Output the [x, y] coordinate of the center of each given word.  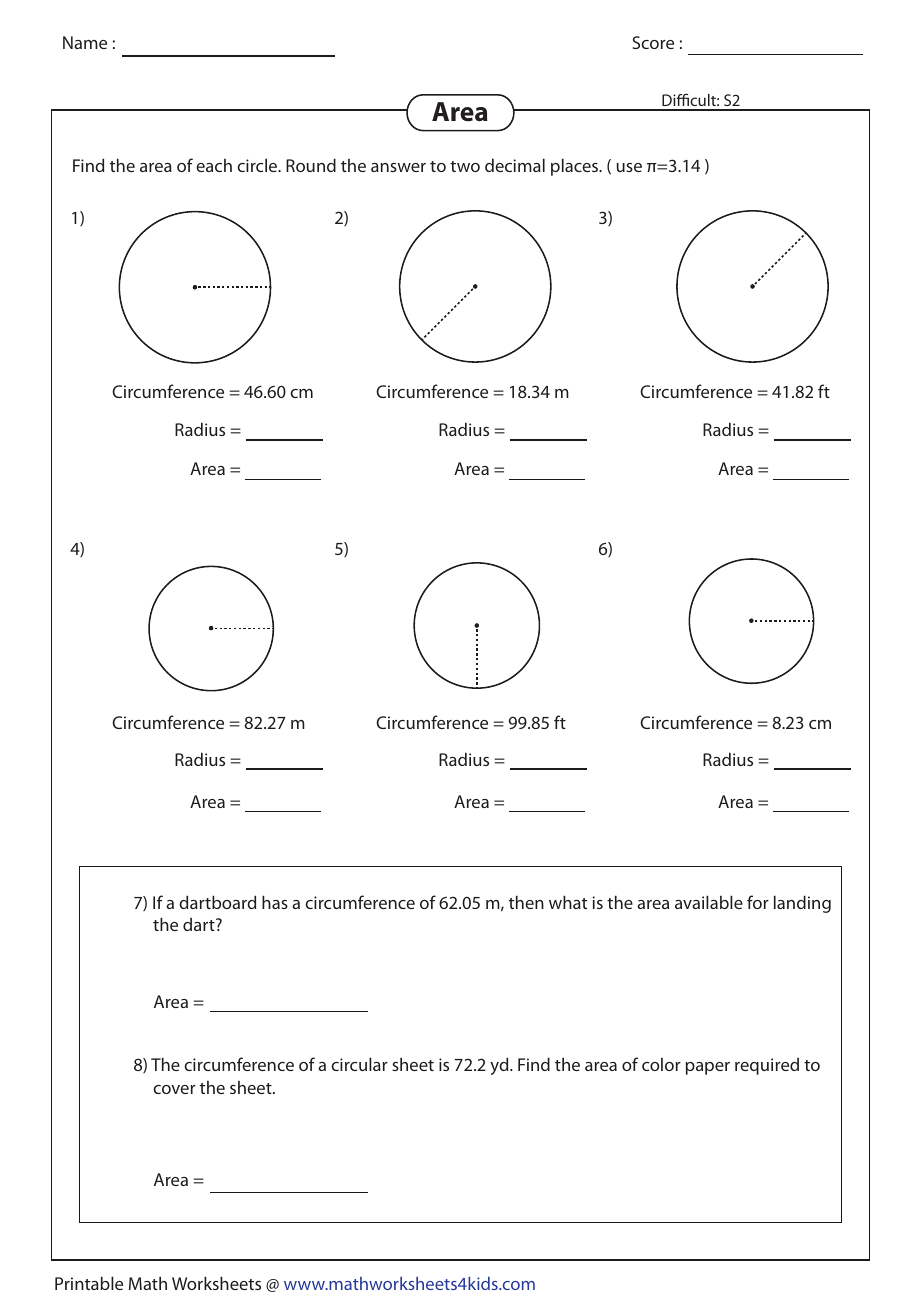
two [465, 166]
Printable [89, 1283]
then [526, 902]
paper [708, 1068]
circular [359, 1064]
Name [85, 42]
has [275, 902]
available [709, 902]
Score [653, 42]
